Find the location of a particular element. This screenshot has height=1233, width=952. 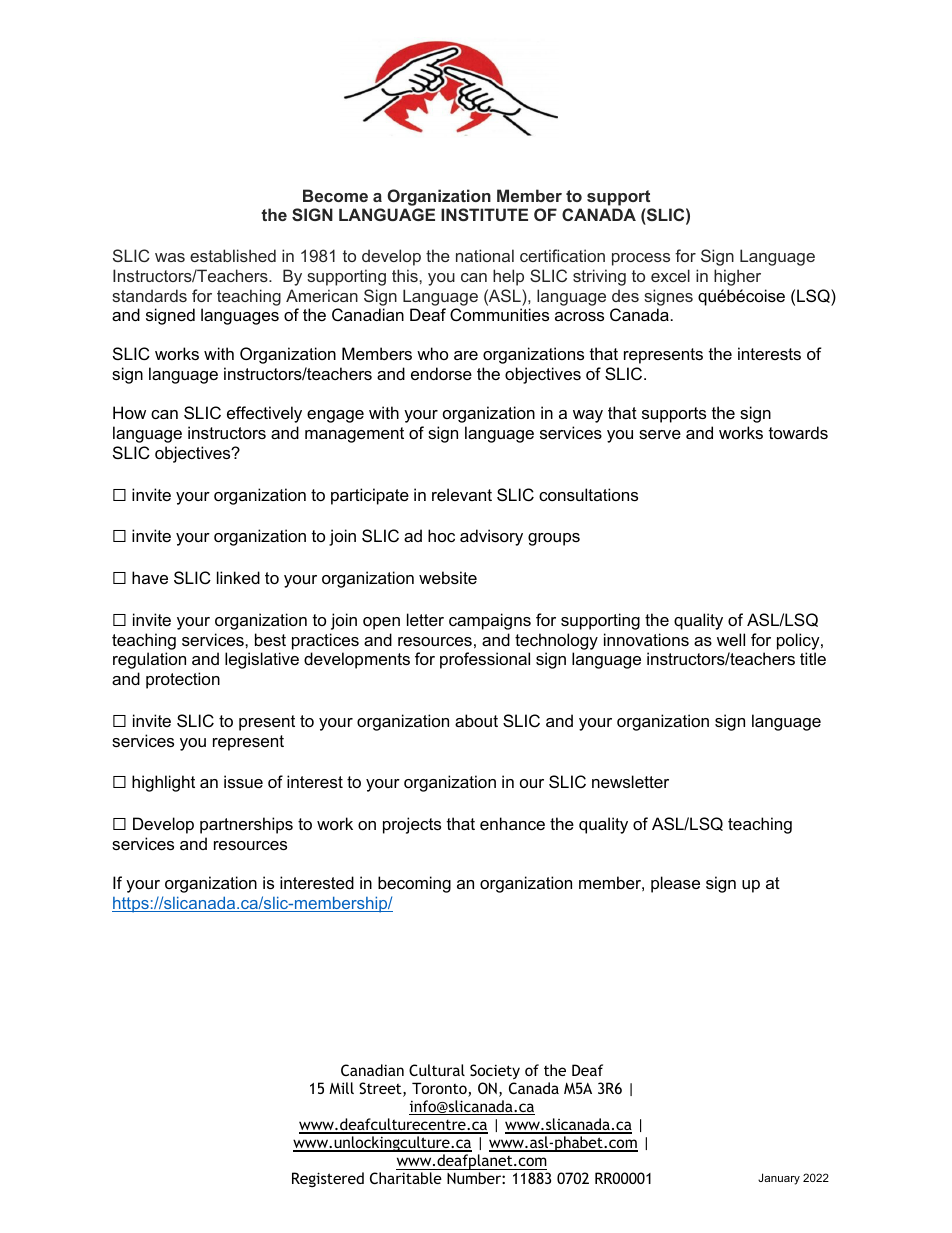

professional is located at coordinates (485, 660).
